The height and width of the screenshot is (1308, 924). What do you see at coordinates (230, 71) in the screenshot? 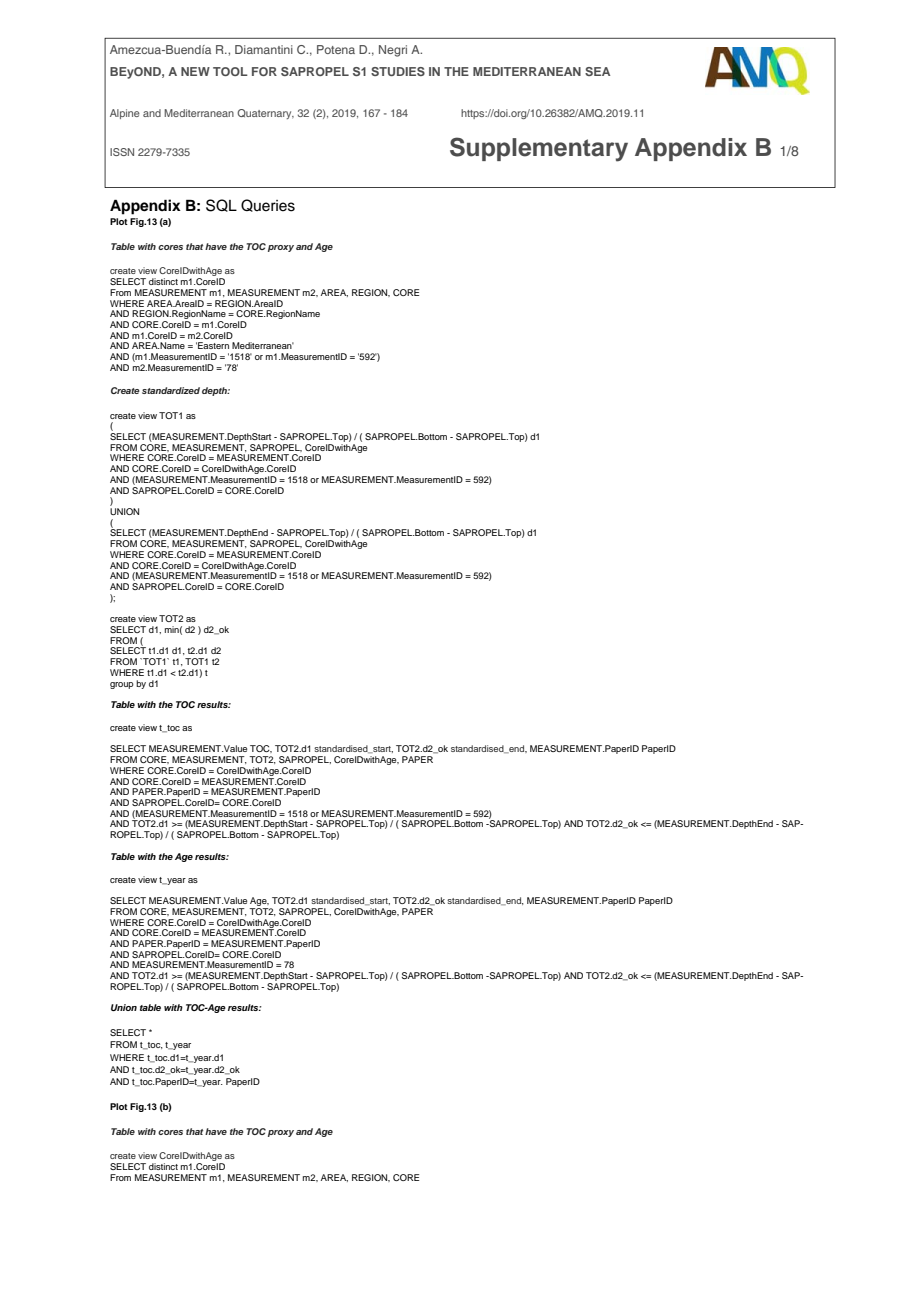
I see `TOOL` at bounding box center [230, 71].
